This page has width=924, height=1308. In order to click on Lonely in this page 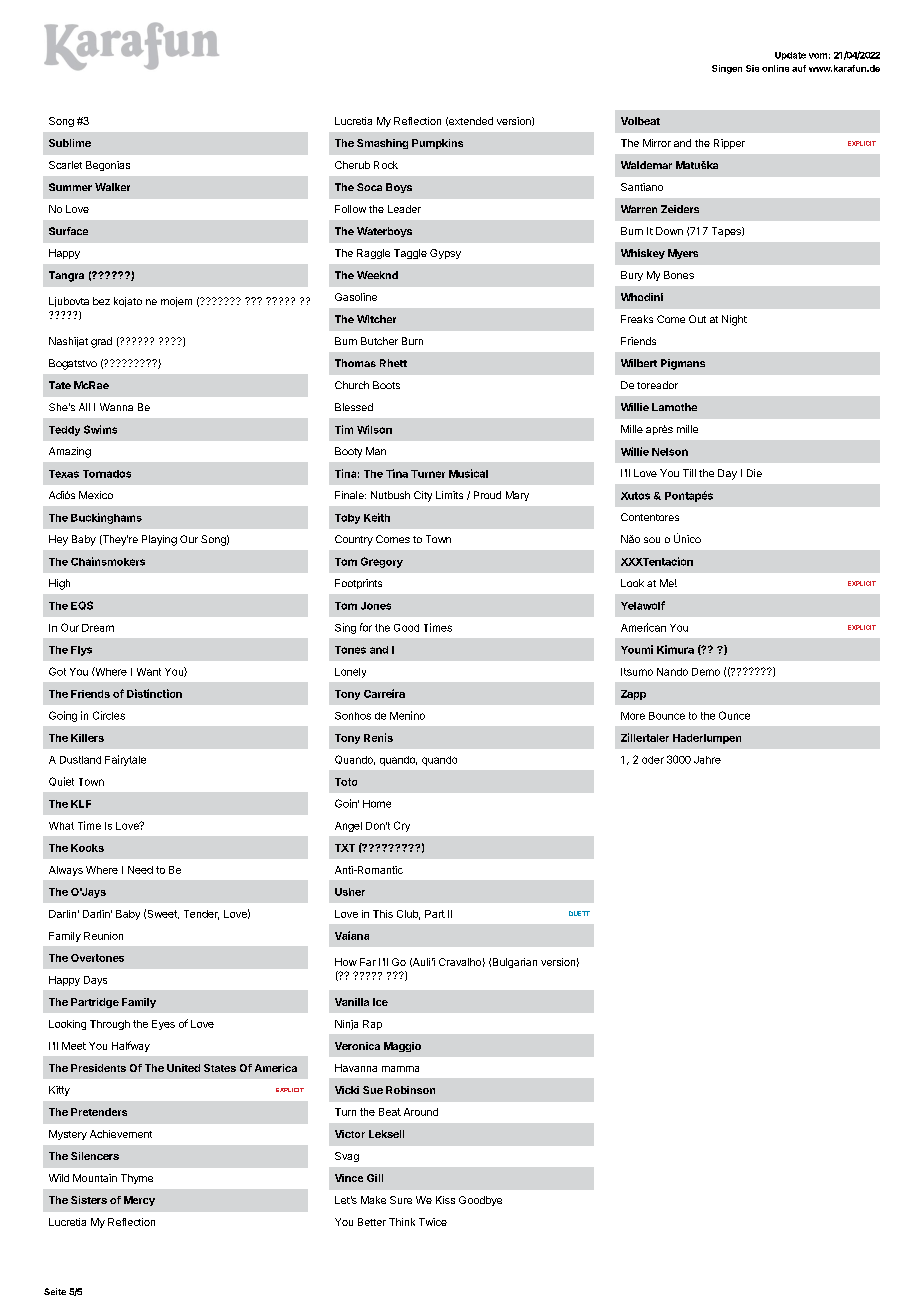, I will do `click(350, 673)`.
